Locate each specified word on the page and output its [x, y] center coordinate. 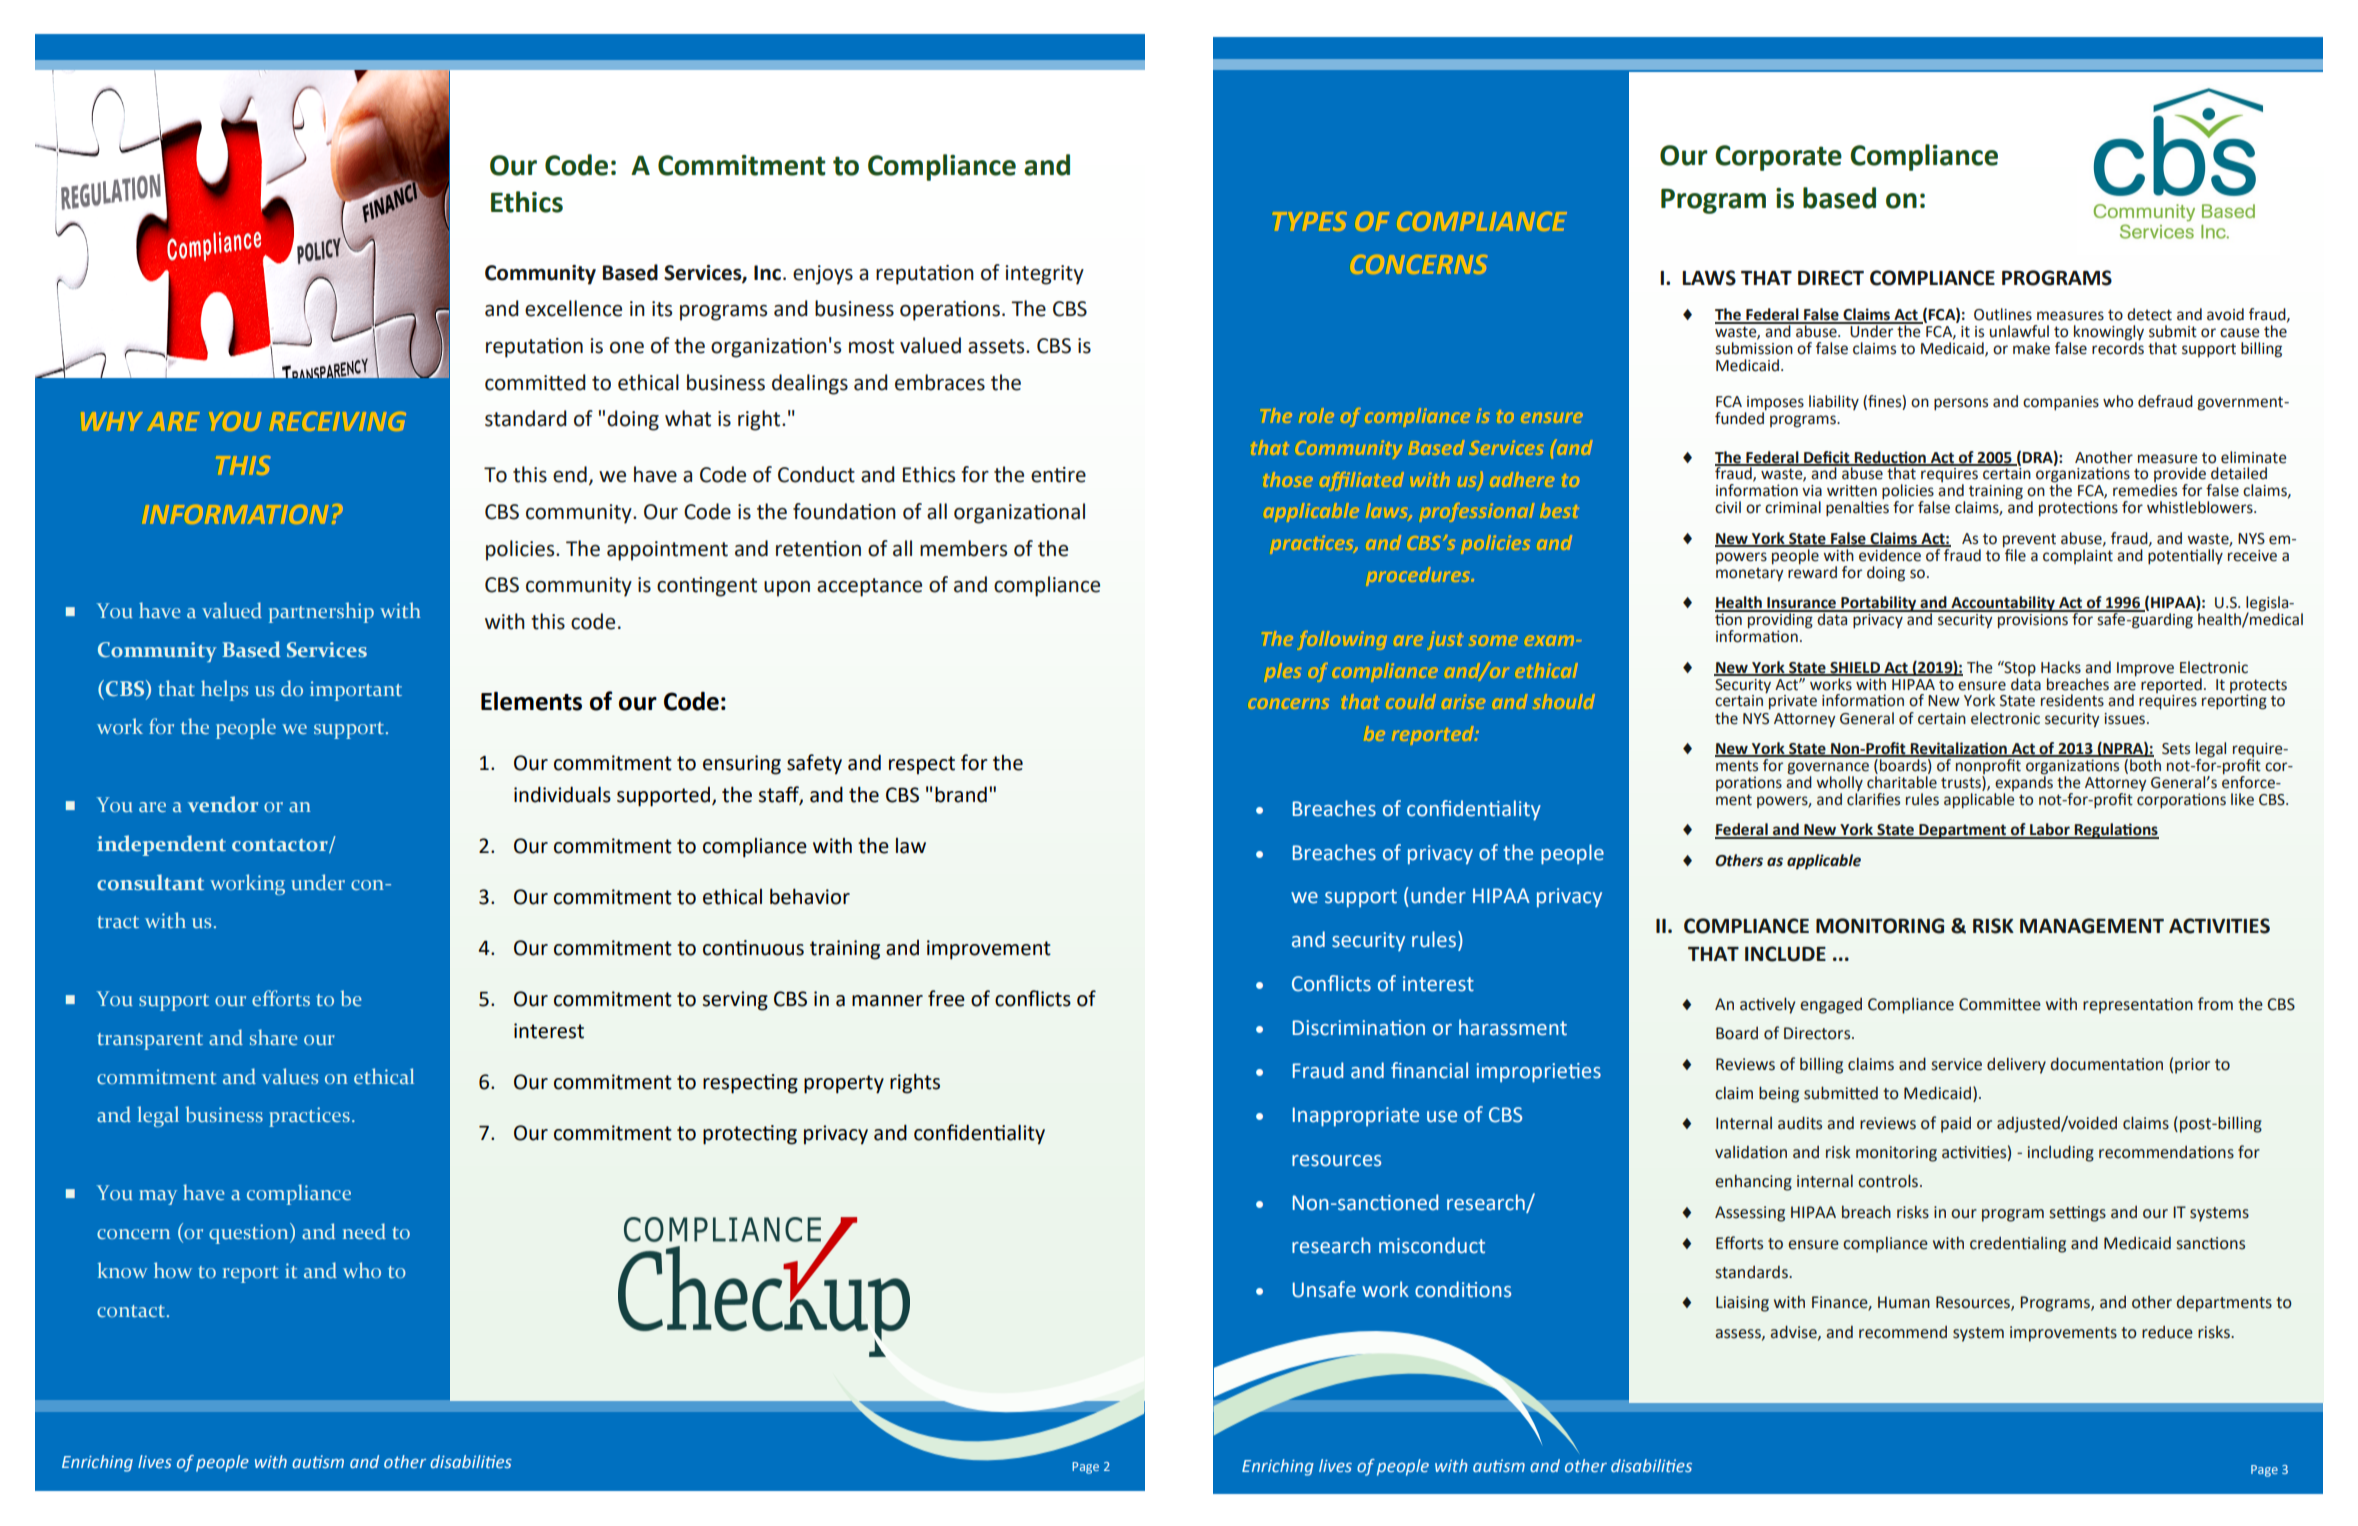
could [1411, 701]
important [356, 691]
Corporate [1778, 158]
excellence [573, 308]
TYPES [1311, 221]
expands [2024, 782]
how [173, 1270]
